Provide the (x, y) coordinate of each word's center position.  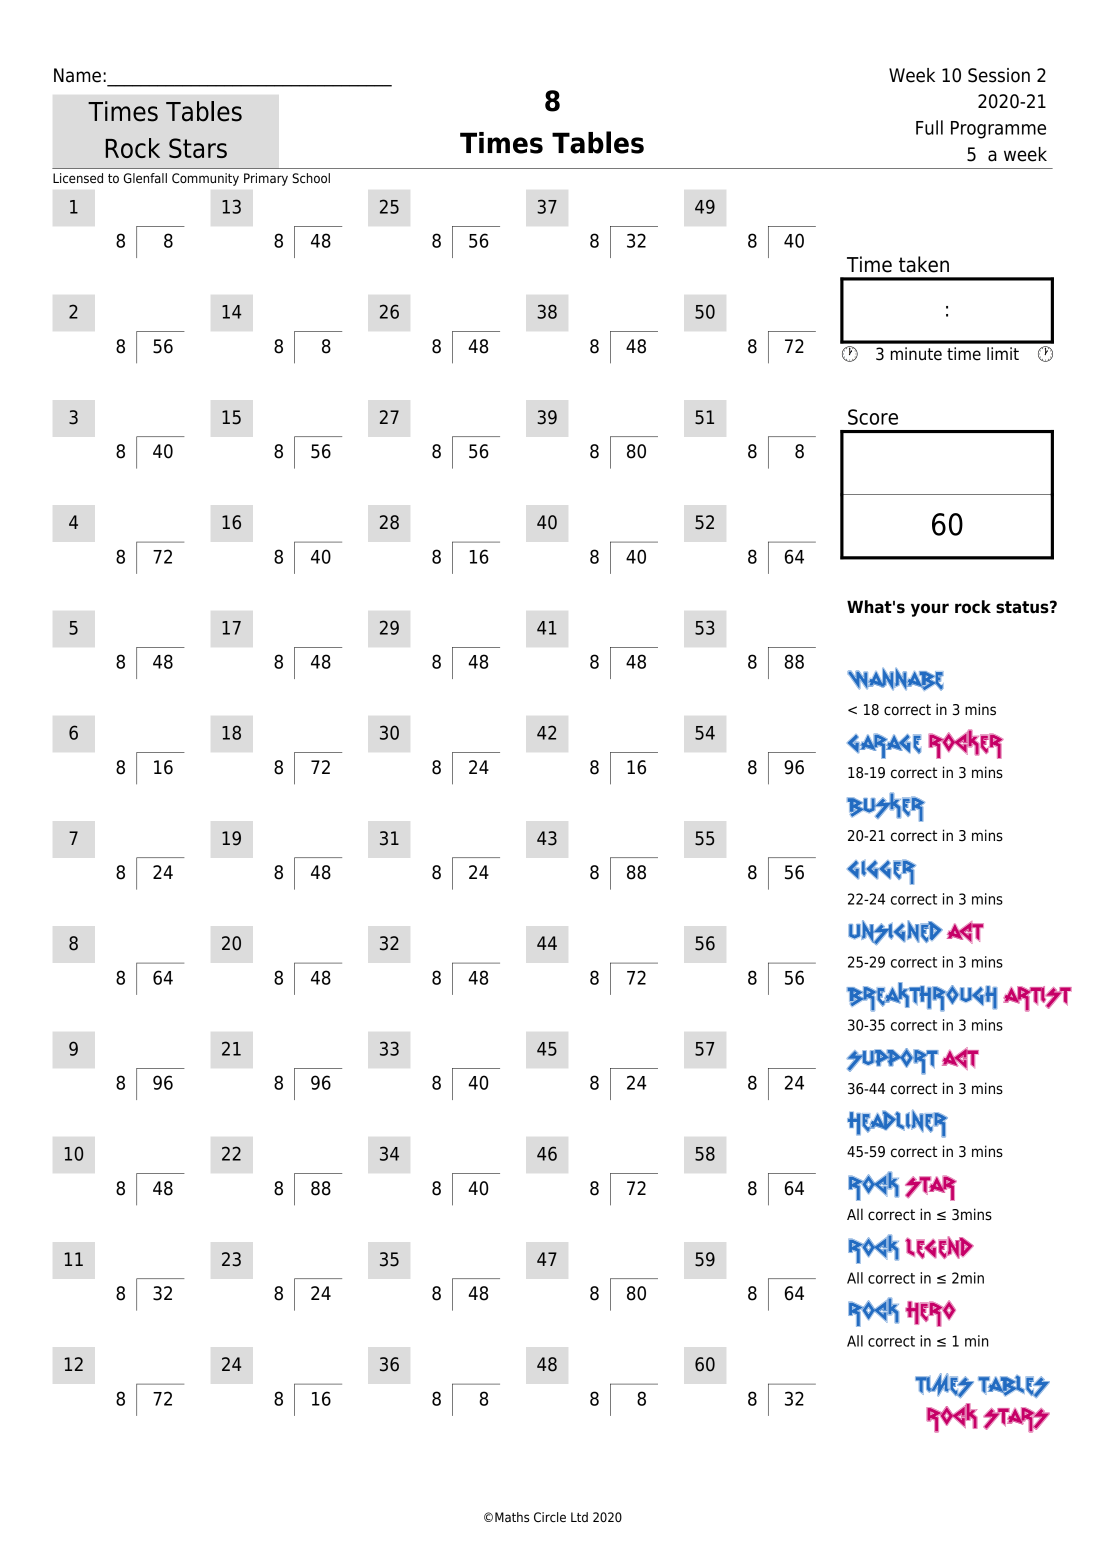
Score (873, 417)
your (930, 610)
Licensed (78, 178)
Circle (550, 1517)
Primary (266, 179)
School (311, 178)
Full (929, 127)
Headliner (897, 1124)
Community (205, 179)
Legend (939, 1247)
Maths (512, 1517)
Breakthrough (922, 997)
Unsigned (895, 932)
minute (916, 354)
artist (1037, 999)
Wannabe (895, 679)
